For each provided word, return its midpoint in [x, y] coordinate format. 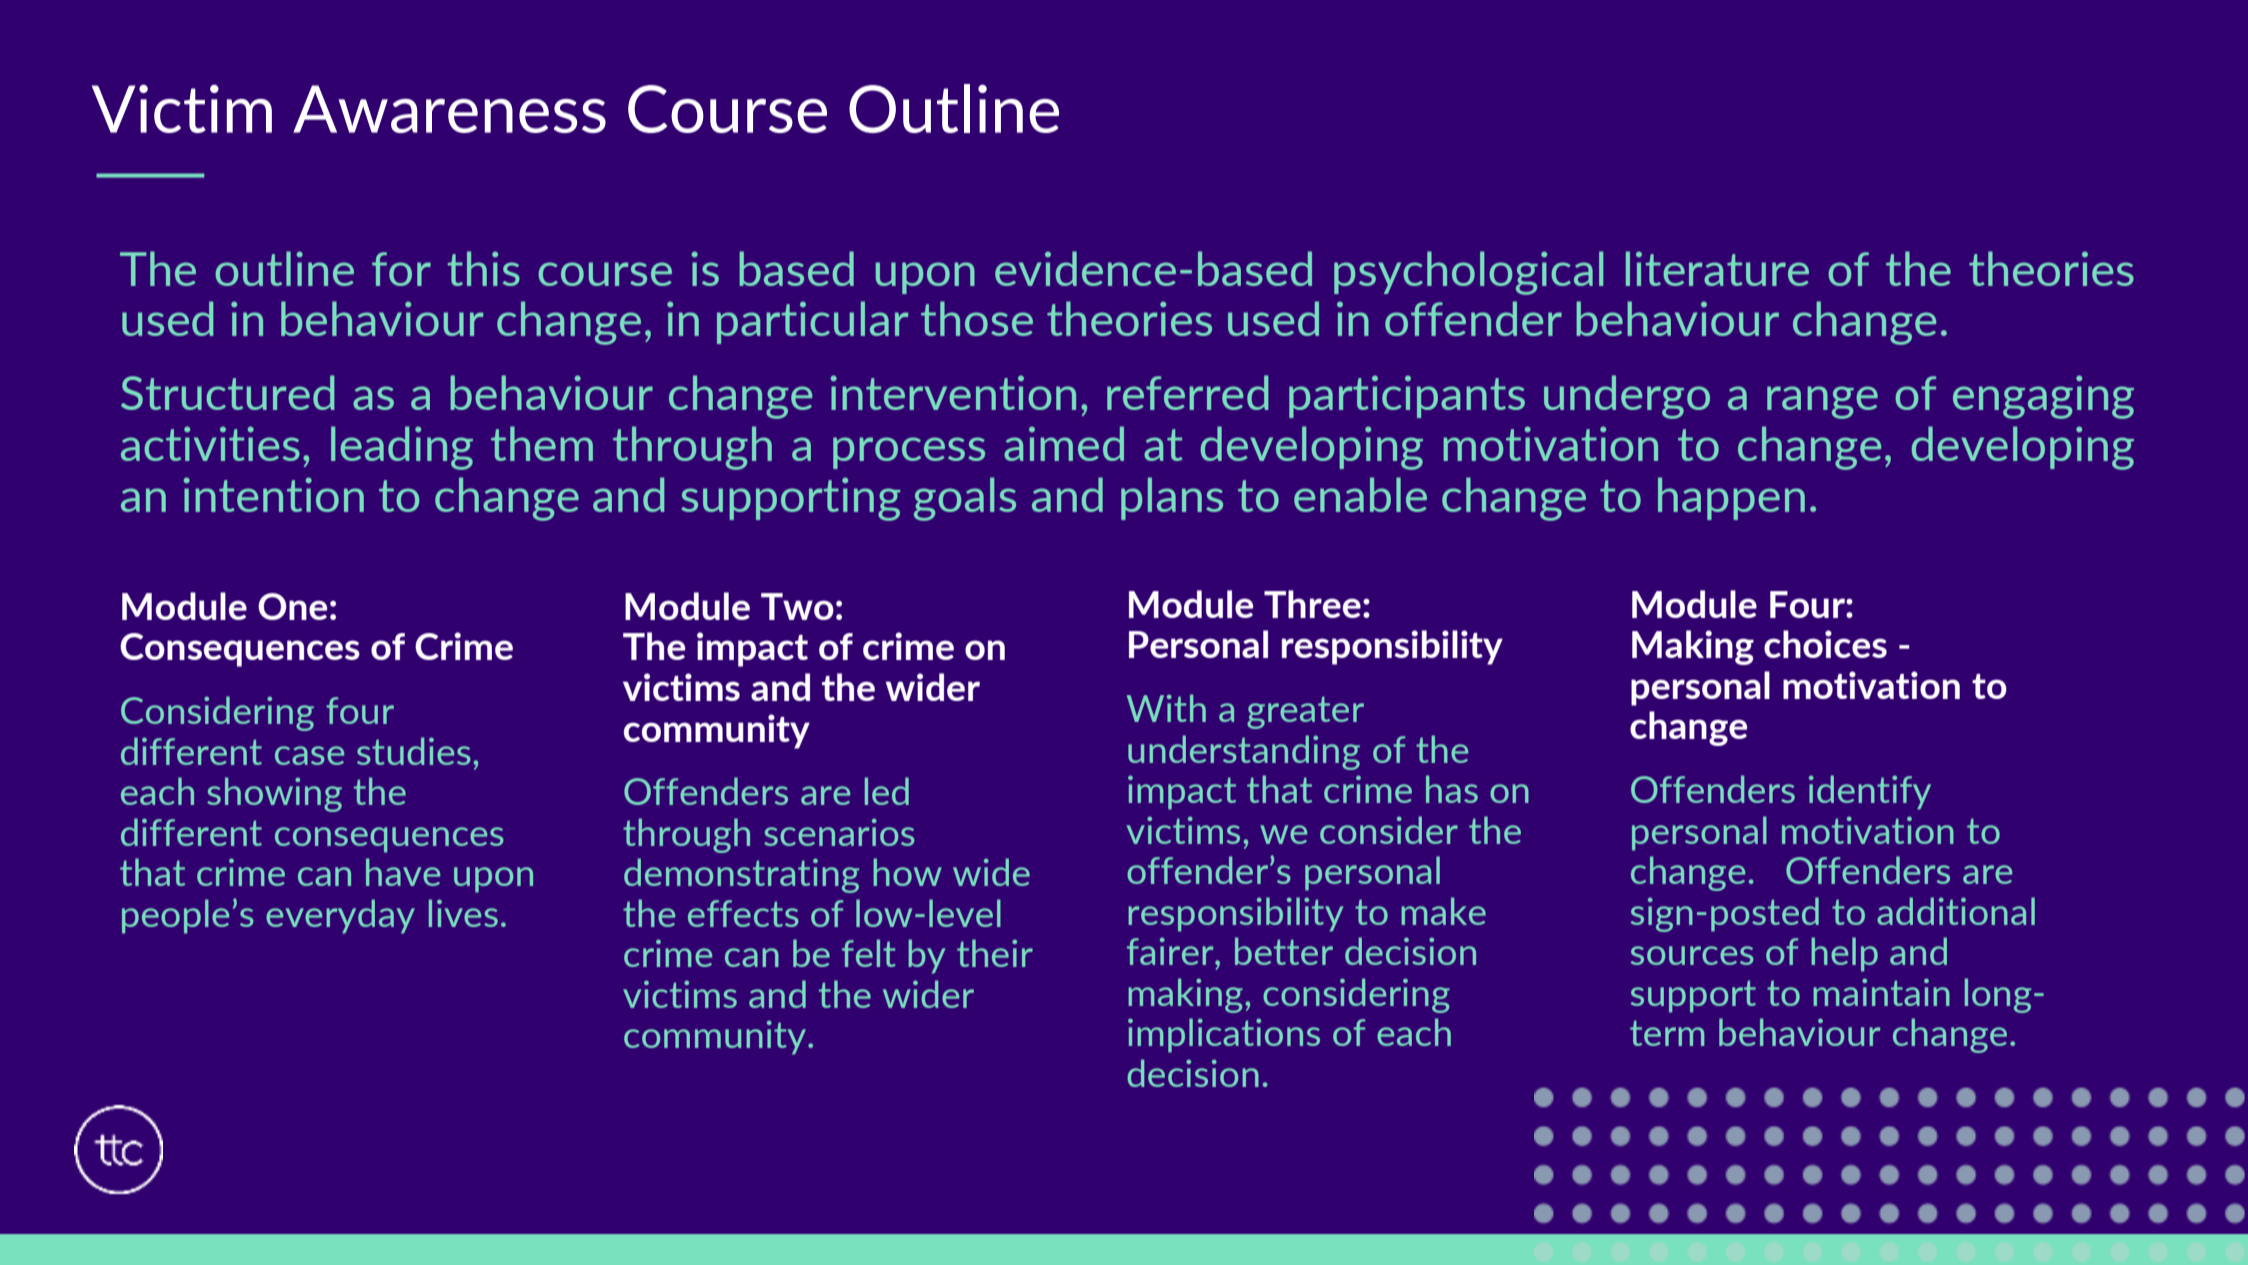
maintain [1881, 992]
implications [1224, 1035]
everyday [340, 916]
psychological [1468, 273]
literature [1717, 268]
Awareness [449, 109]
